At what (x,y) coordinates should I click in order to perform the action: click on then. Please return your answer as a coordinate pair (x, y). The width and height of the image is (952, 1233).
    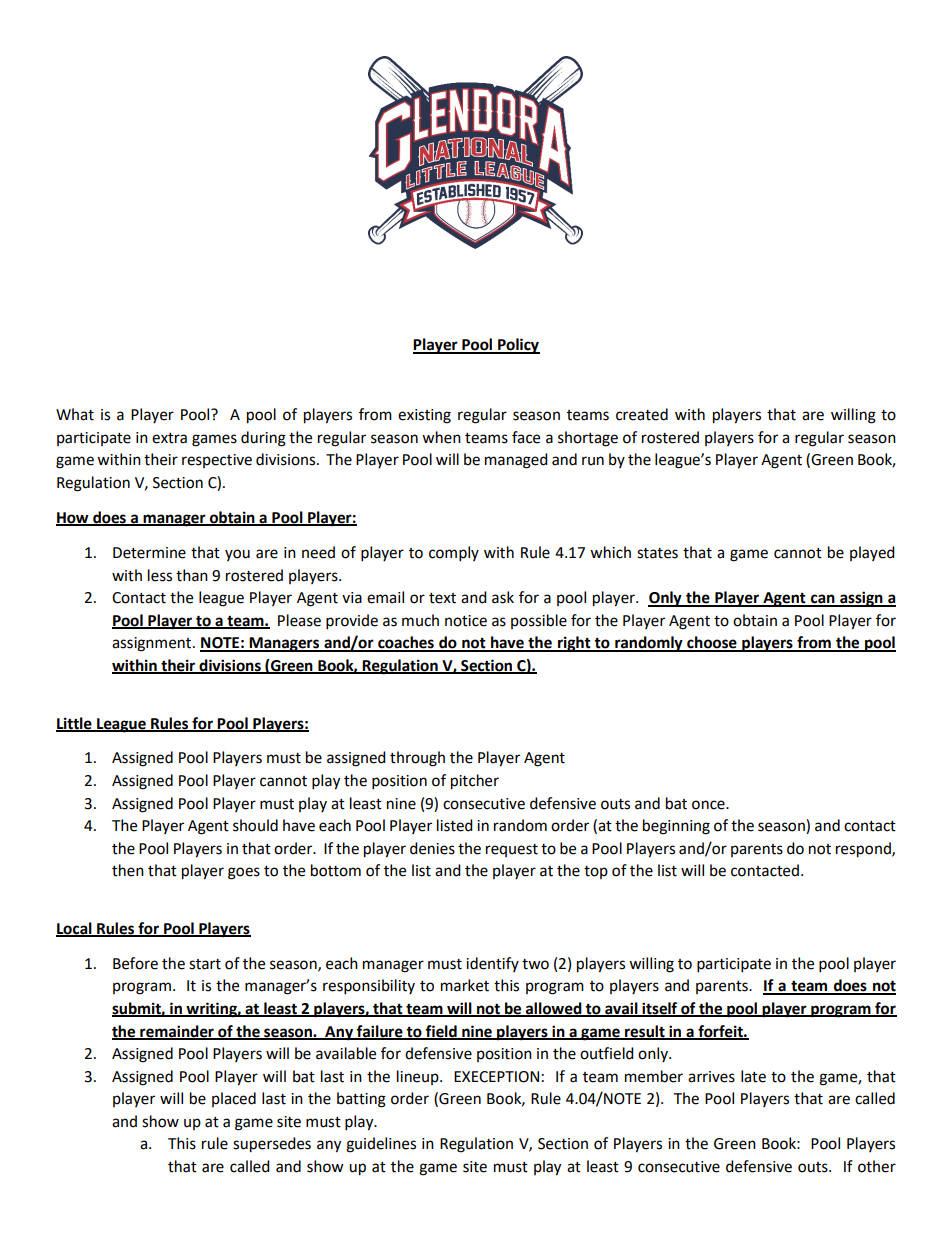
    Looking at the image, I should click on (128, 870).
